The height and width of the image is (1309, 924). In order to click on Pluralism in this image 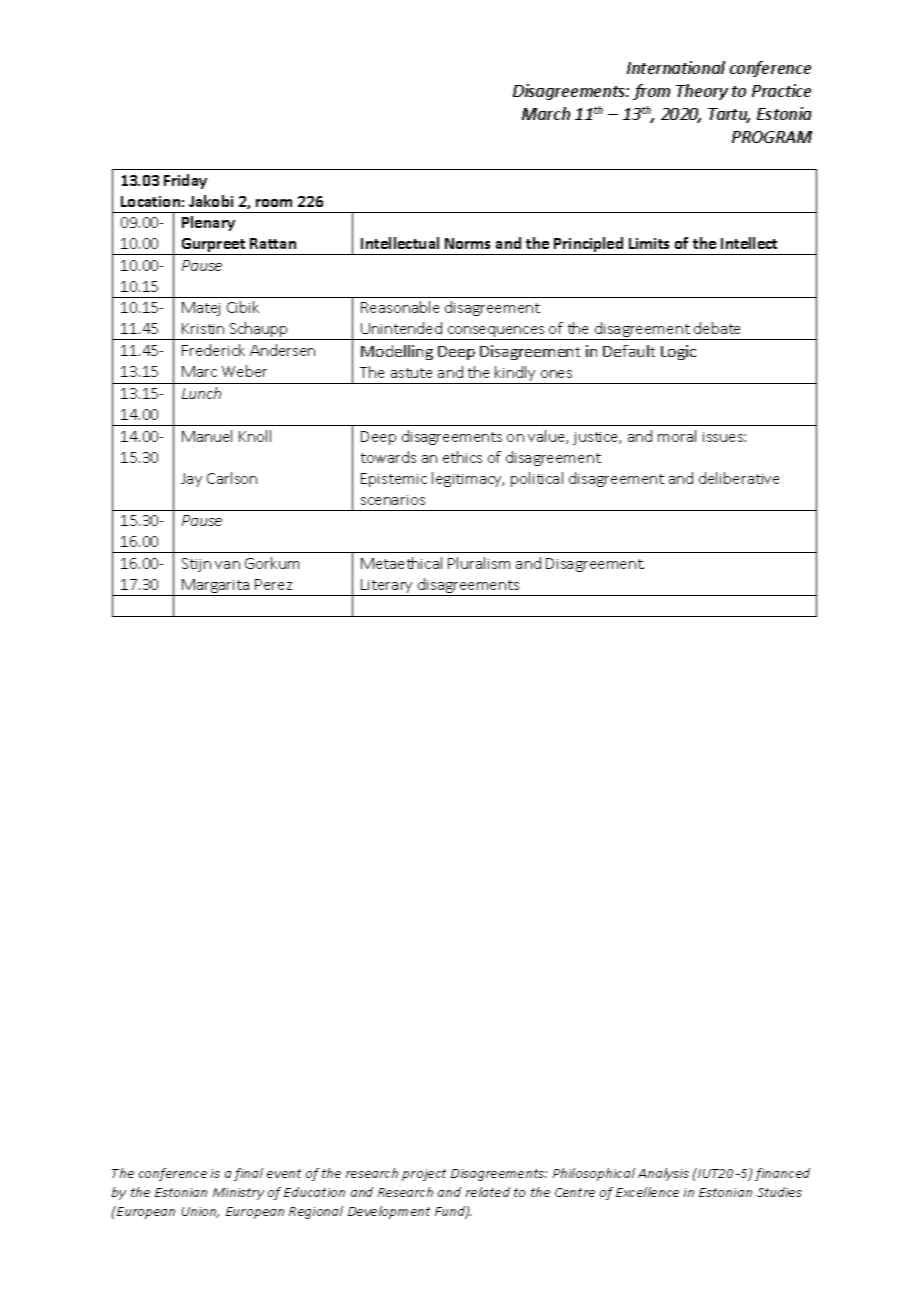, I will do `click(479, 563)`.
